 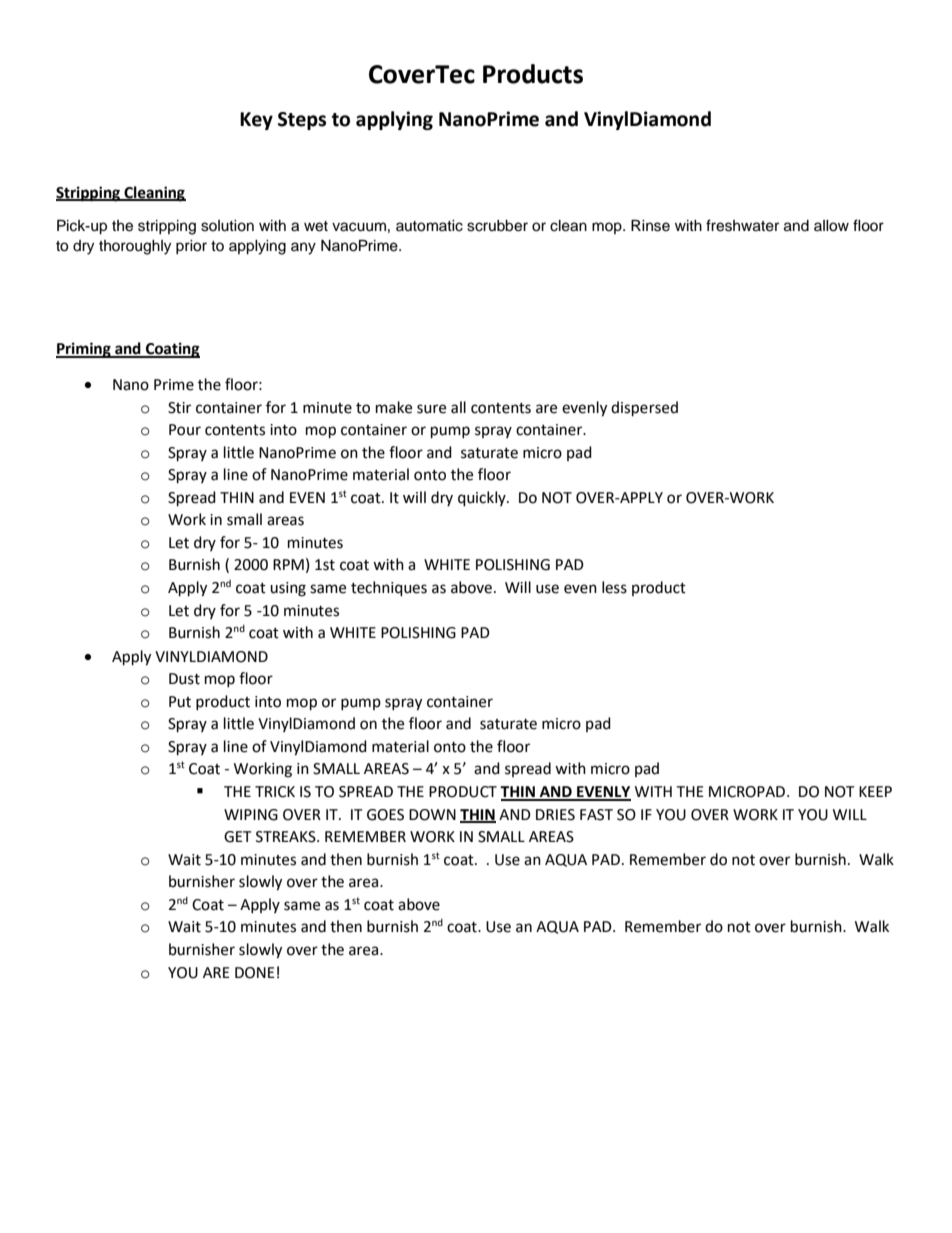 What do you see at coordinates (255, 973) in the document?
I see `DONE` at bounding box center [255, 973].
